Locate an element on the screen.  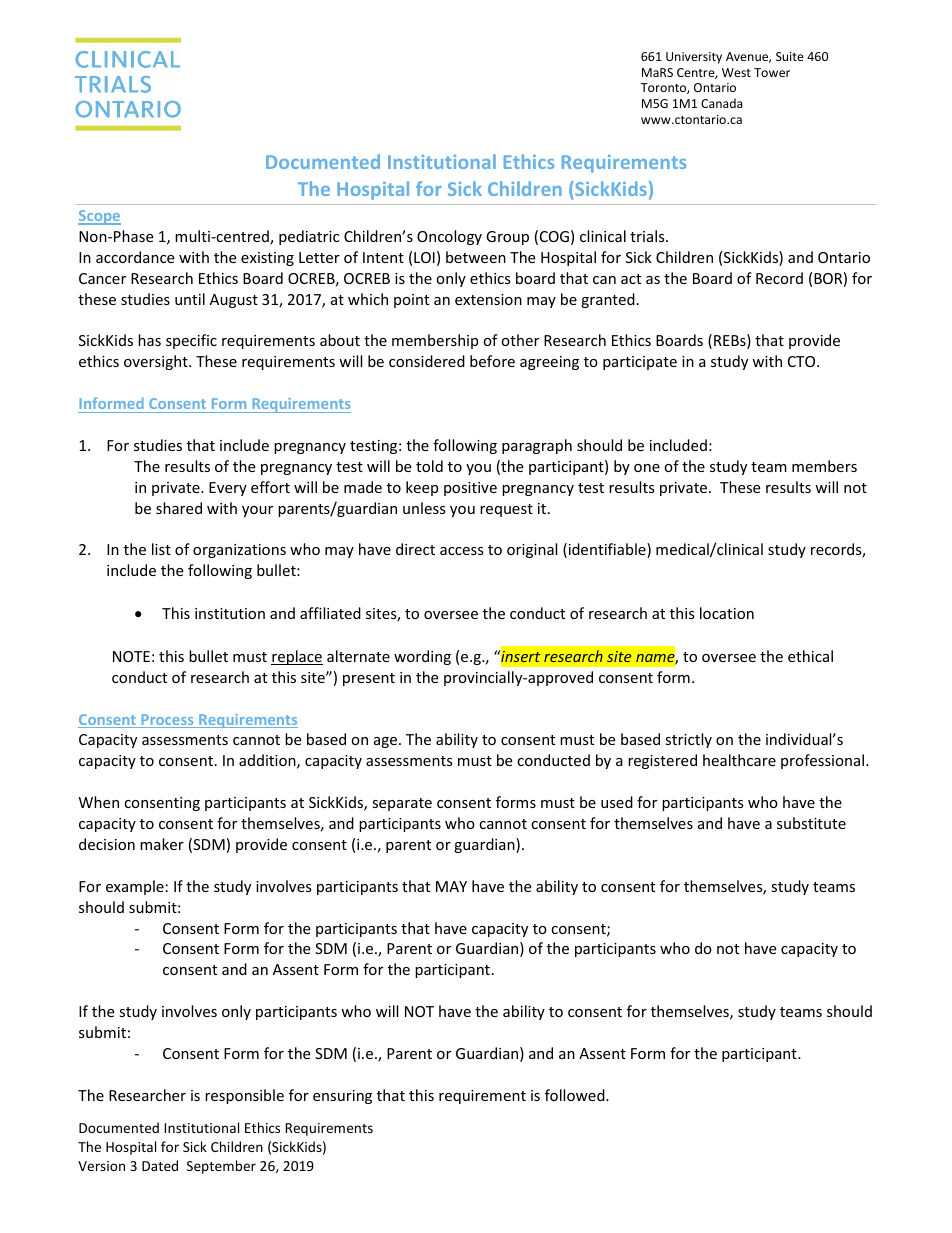
wording is located at coordinates (422, 657).
